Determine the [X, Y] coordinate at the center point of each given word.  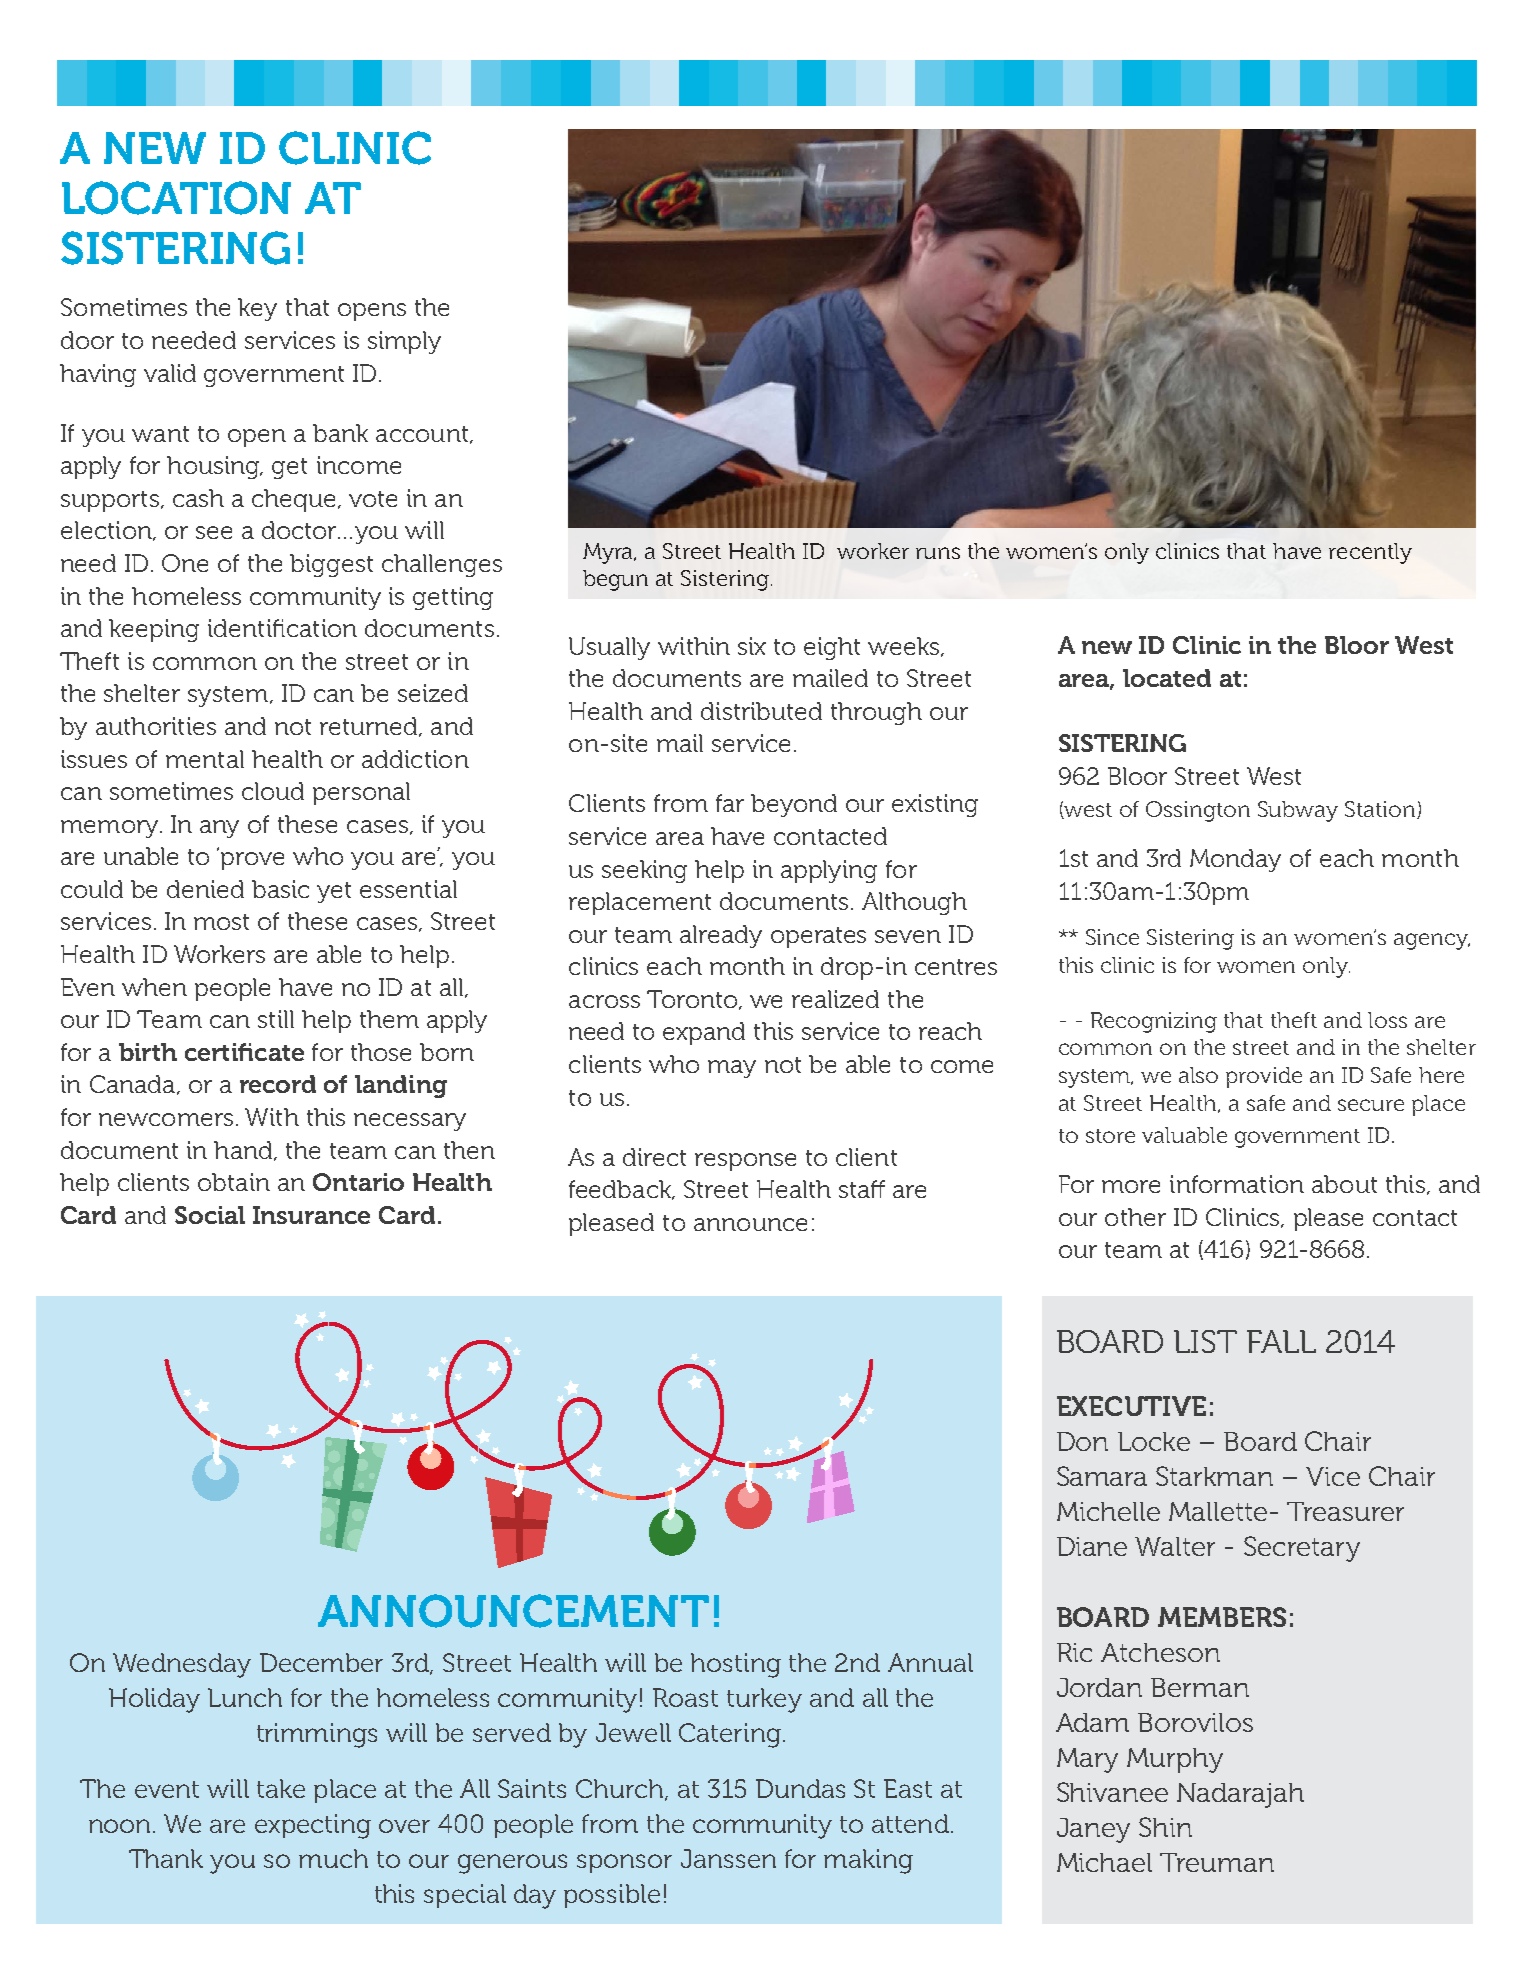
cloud [273, 791]
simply [404, 342]
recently [1370, 553]
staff [862, 1189]
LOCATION [176, 198]
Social [210, 1215]
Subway [1298, 811]
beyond [794, 805]
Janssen [728, 1858]
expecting [313, 1826]
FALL [1281, 1341]
